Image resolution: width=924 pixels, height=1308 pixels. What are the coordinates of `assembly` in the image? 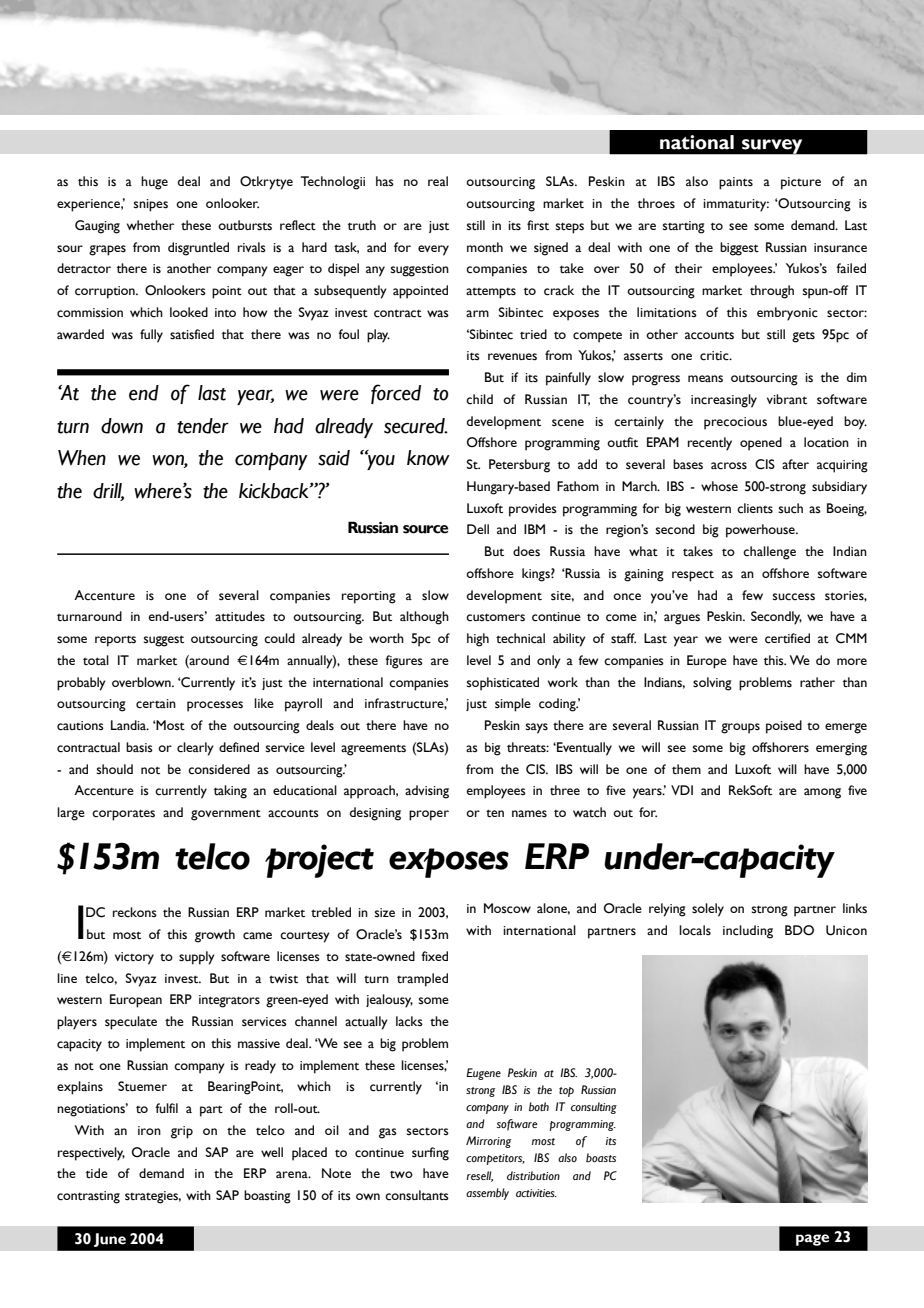 It's located at (487, 1194).
